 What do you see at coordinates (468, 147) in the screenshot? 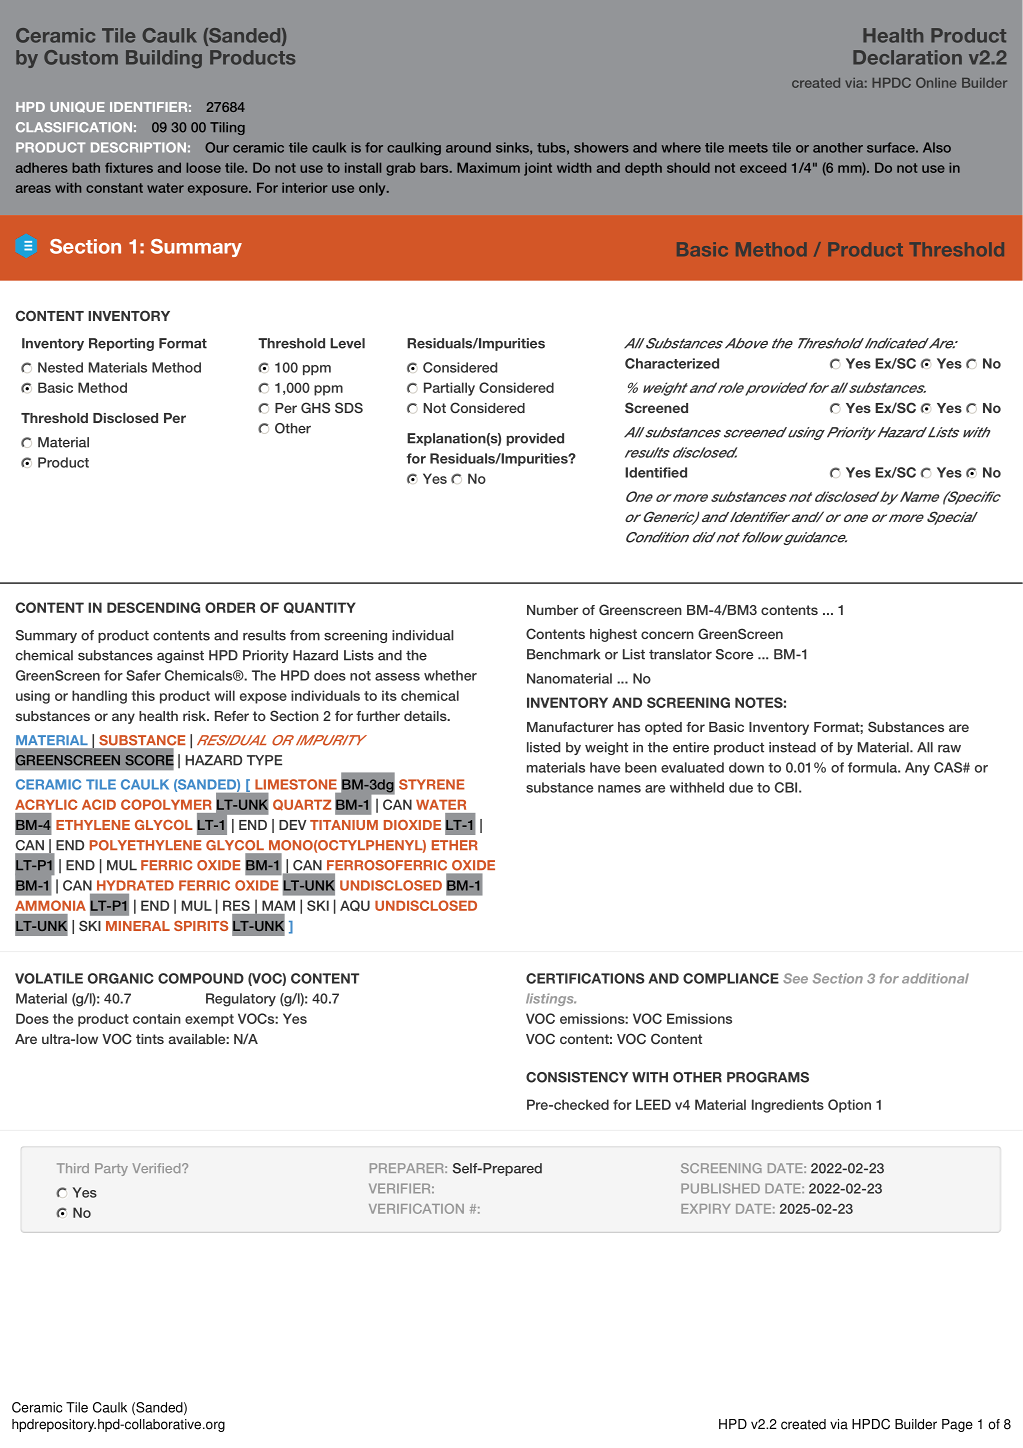
I see `around` at bounding box center [468, 147].
